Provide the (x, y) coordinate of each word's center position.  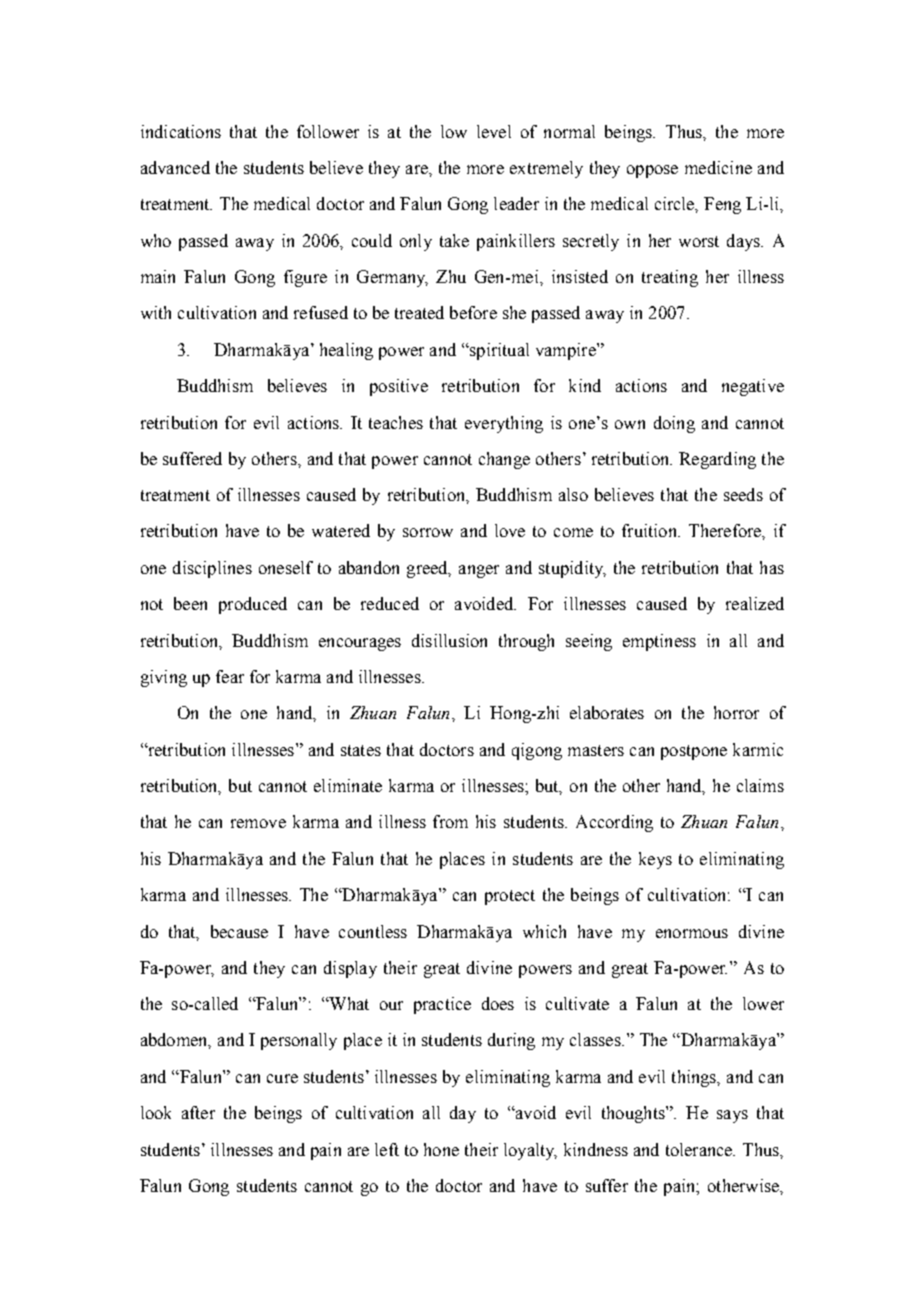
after (198, 1112)
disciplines (212, 569)
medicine (718, 167)
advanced (175, 167)
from (450, 821)
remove (258, 823)
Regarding (717, 460)
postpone (694, 752)
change (504, 460)
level (494, 131)
